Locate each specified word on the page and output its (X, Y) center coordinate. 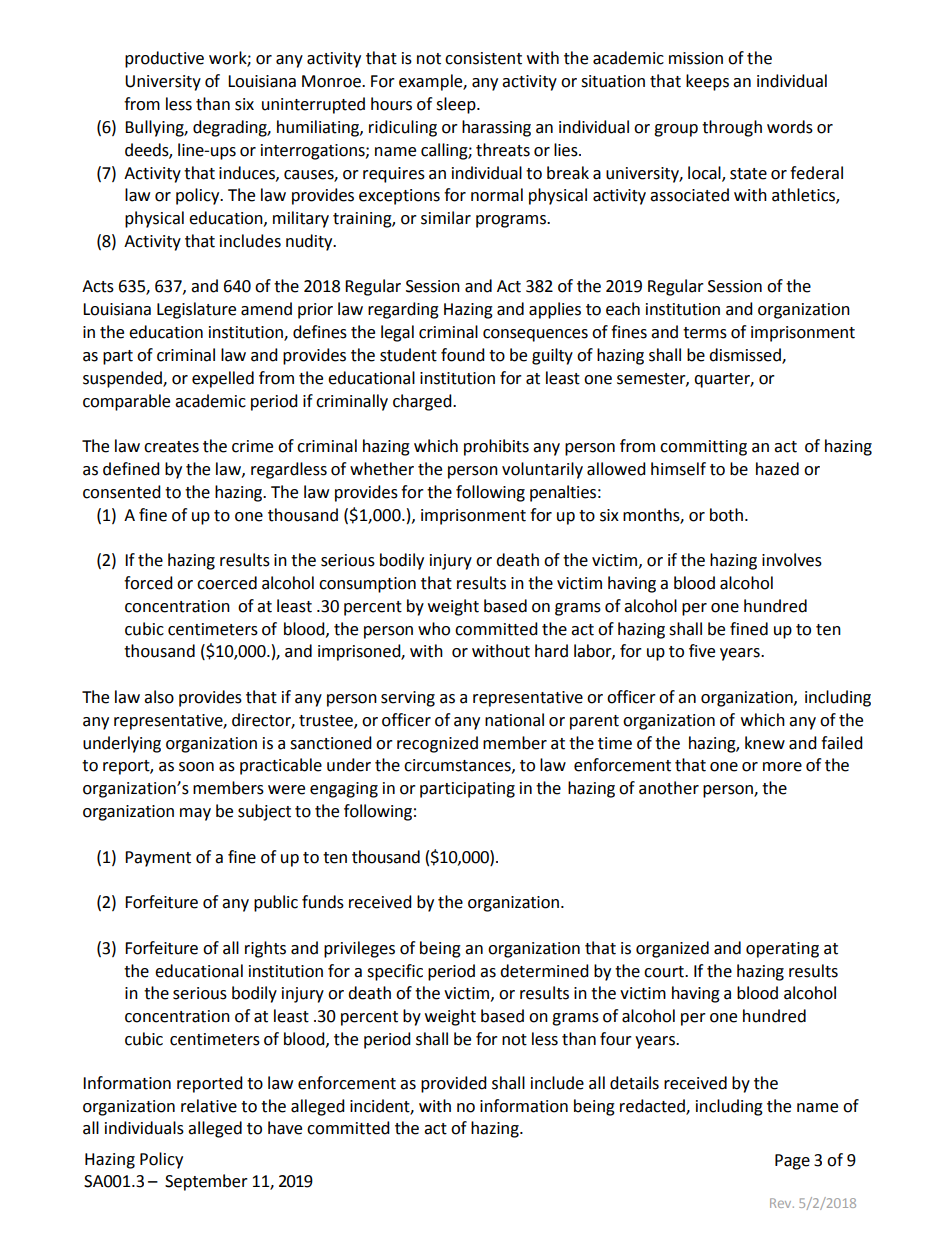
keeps (707, 82)
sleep (457, 105)
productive (164, 59)
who (434, 629)
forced (148, 583)
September (206, 1182)
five (702, 651)
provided (454, 1084)
